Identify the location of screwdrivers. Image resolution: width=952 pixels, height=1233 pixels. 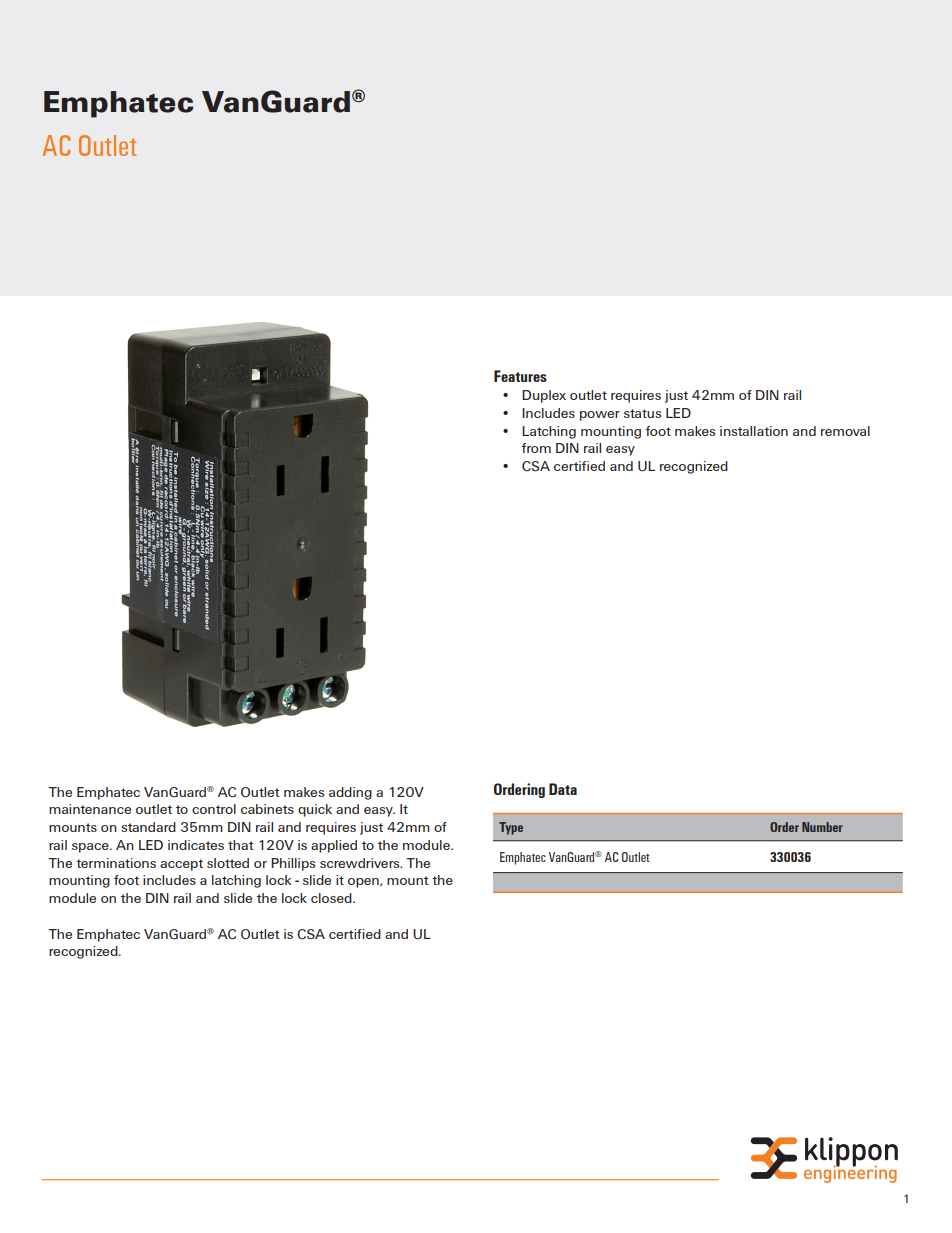
(361, 863).
